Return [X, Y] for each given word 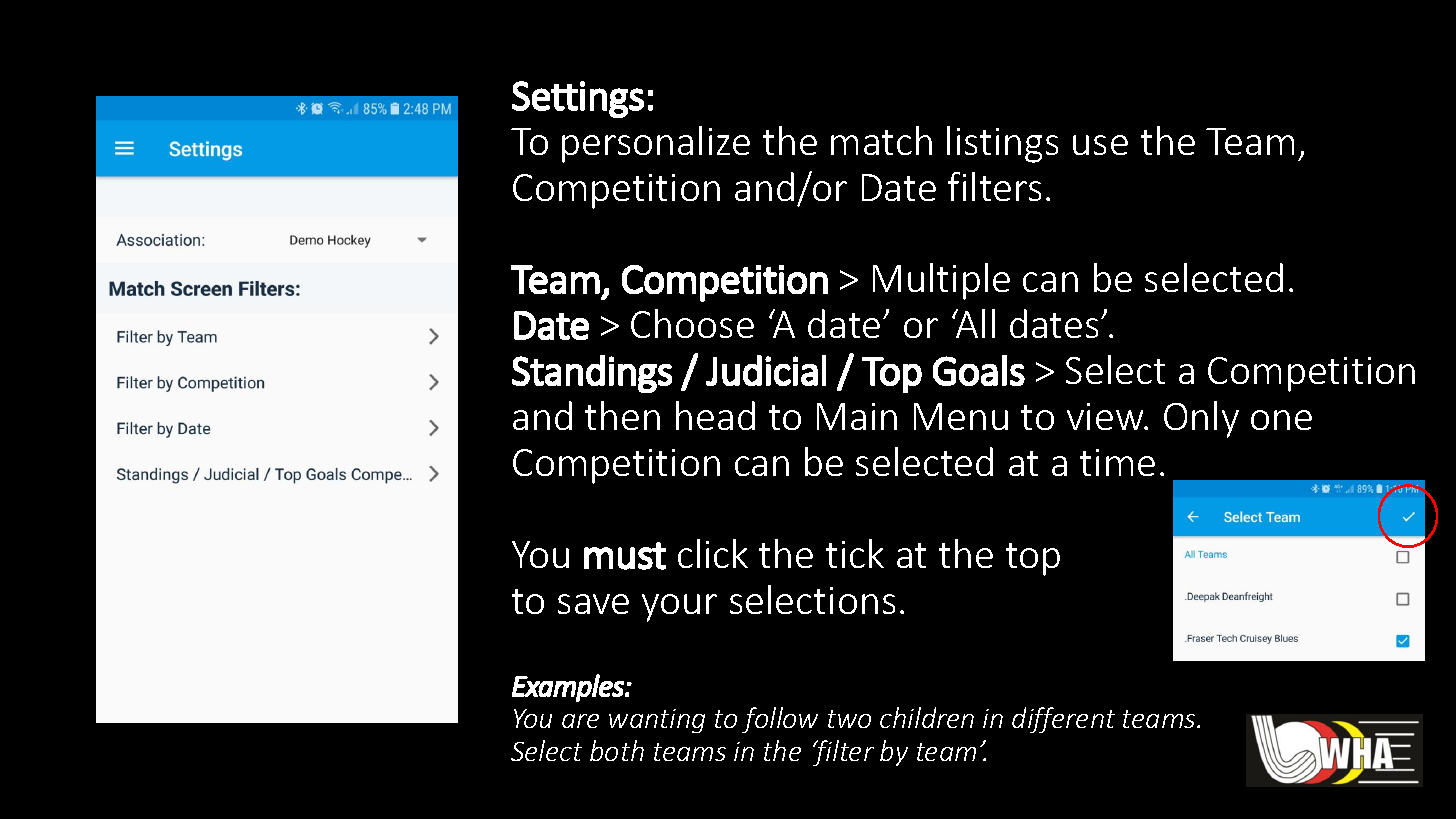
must [625, 556]
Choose [692, 323]
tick [855, 553]
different [1063, 720]
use [1100, 145]
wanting [657, 721]
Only [1201, 419]
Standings [592, 374]
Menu [961, 416]
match [881, 140]
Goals [979, 370]
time [1117, 462]
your [679, 608]
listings [1002, 144]
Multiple [941, 281]
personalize [656, 144]
